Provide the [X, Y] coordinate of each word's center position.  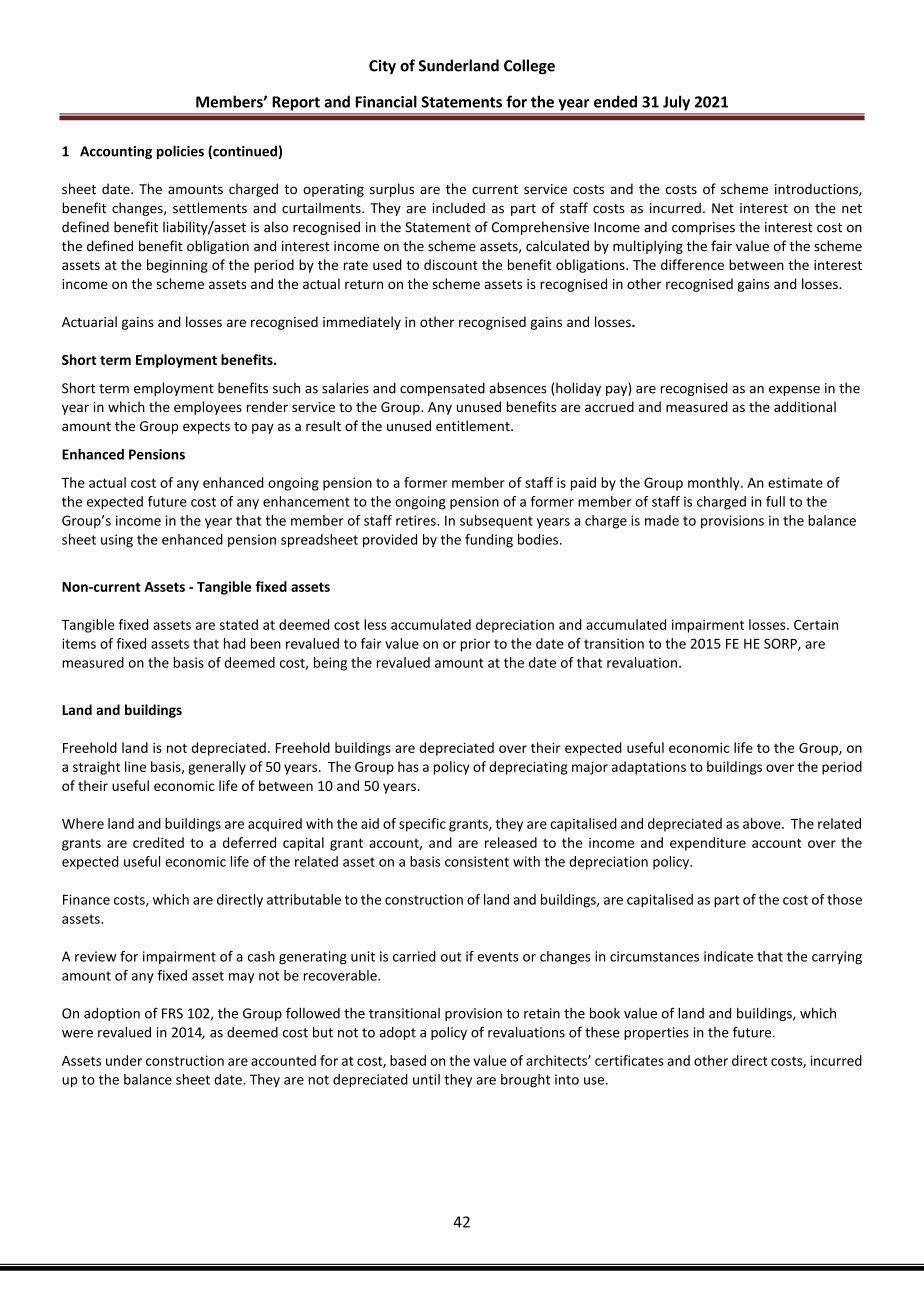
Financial [386, 101]
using [117, 541]
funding [489, 541]
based [408, 1060]
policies [180, 152]
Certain [816, 624]
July [676, 103]
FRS [172, 1013]
